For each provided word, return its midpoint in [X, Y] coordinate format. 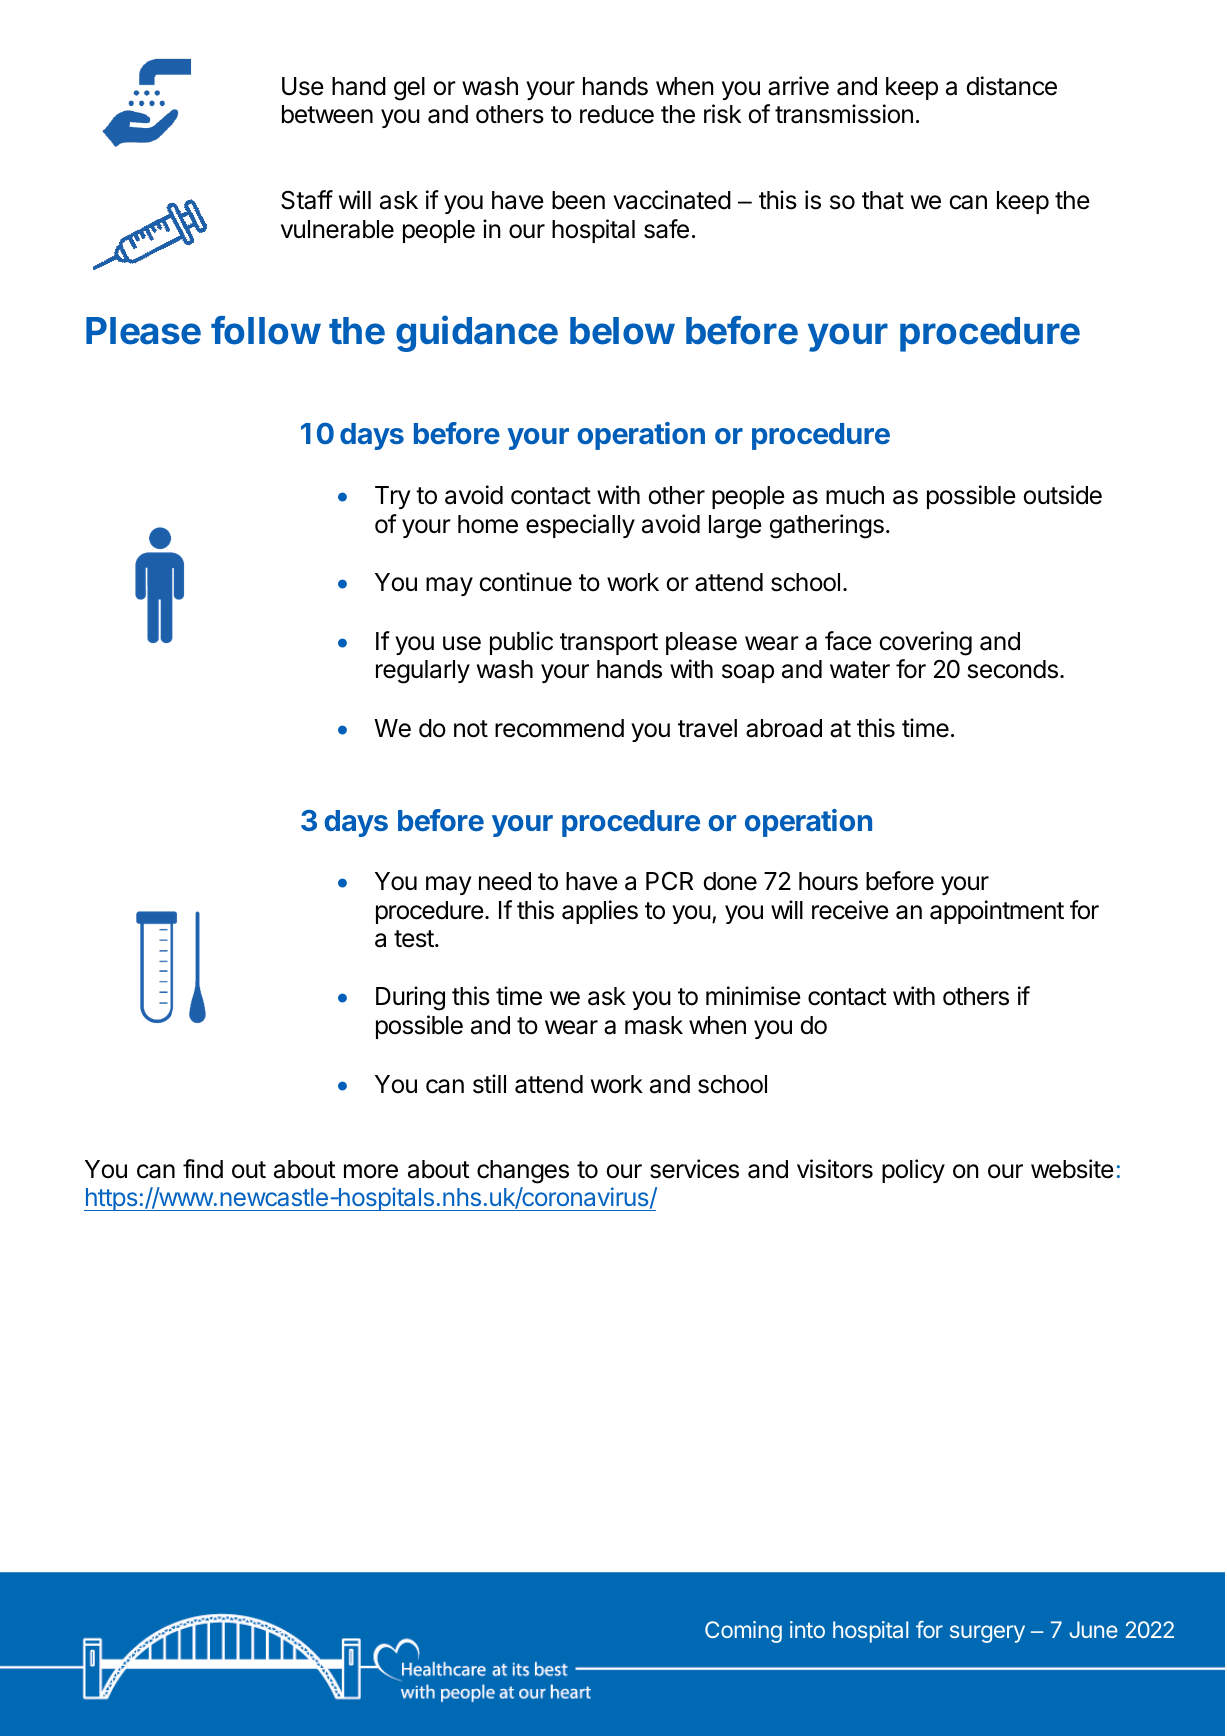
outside [1062, 495]
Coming [743, 1632]
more [371, 1171]
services [694, 1169]
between [327, 114]
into [807, 1629]
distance [1011, 86]
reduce [617, 114]
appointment [997, 912]
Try [393, 497]
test [415, 939]
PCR [669, 881]
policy [913, 1171]
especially [580, 526]
